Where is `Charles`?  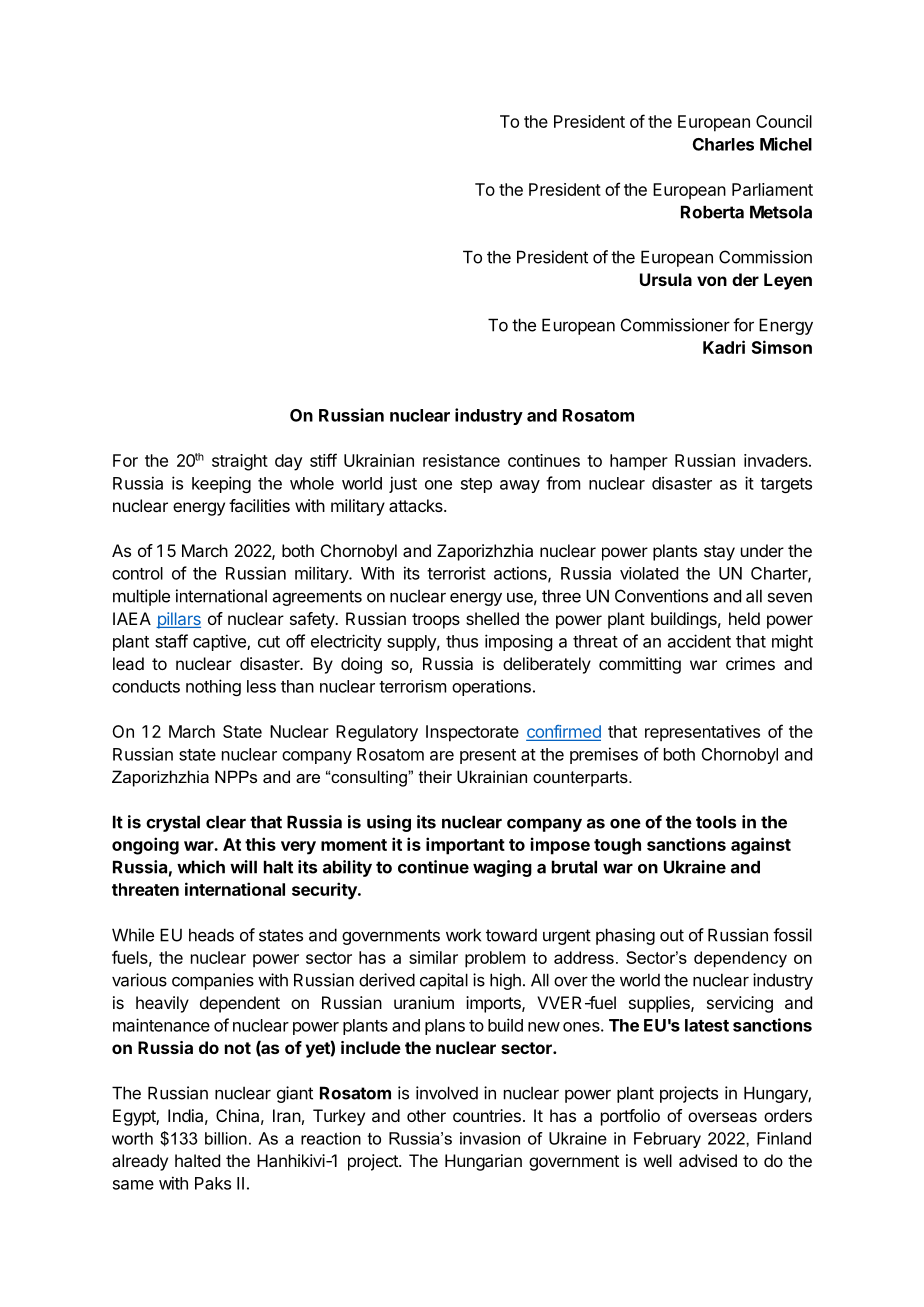
Charles is located at coordinates (723, 144).
